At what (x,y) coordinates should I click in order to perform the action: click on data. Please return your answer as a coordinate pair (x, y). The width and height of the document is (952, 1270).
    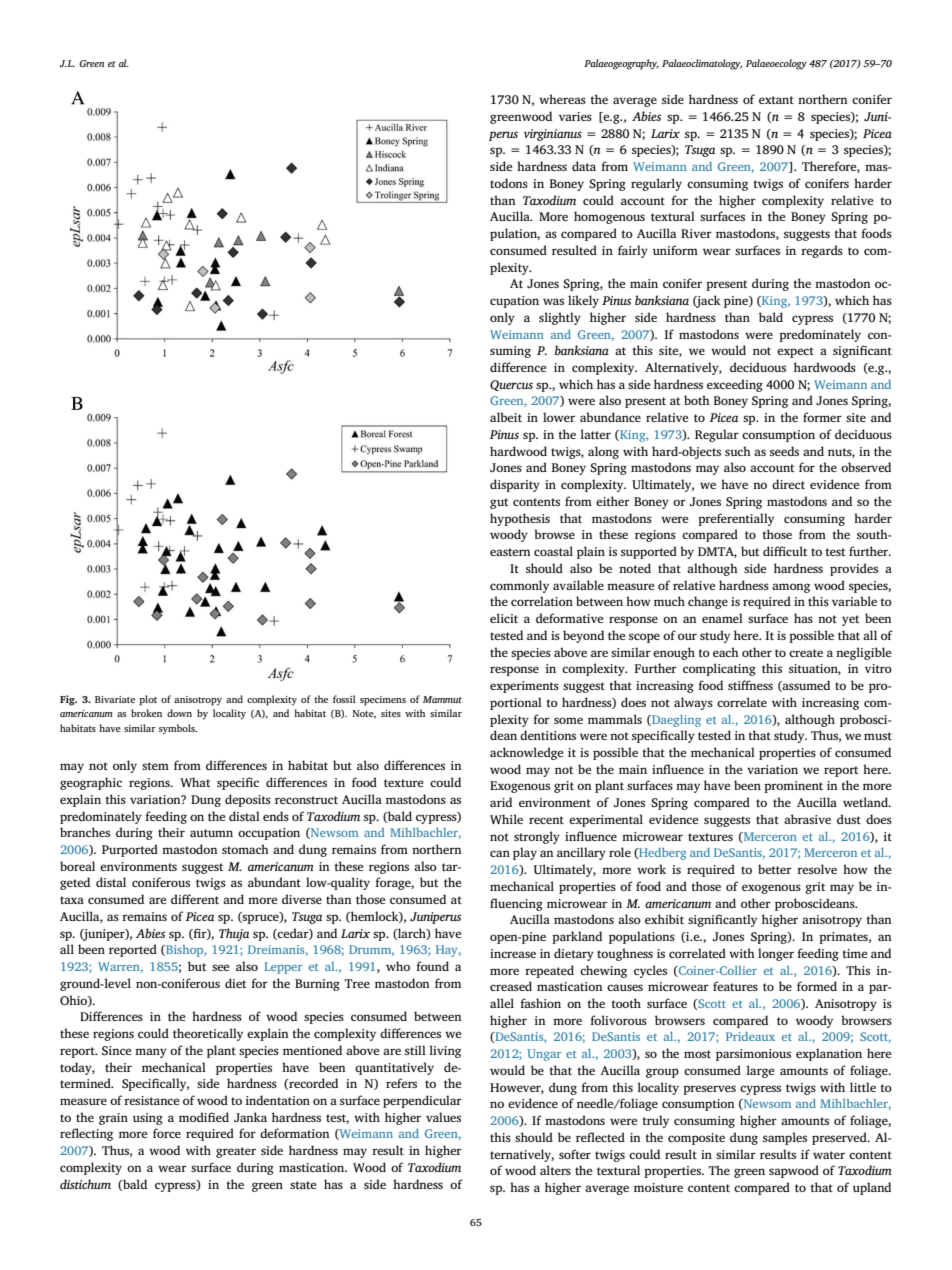
    Looking at the image, I should click on (584, 166).
